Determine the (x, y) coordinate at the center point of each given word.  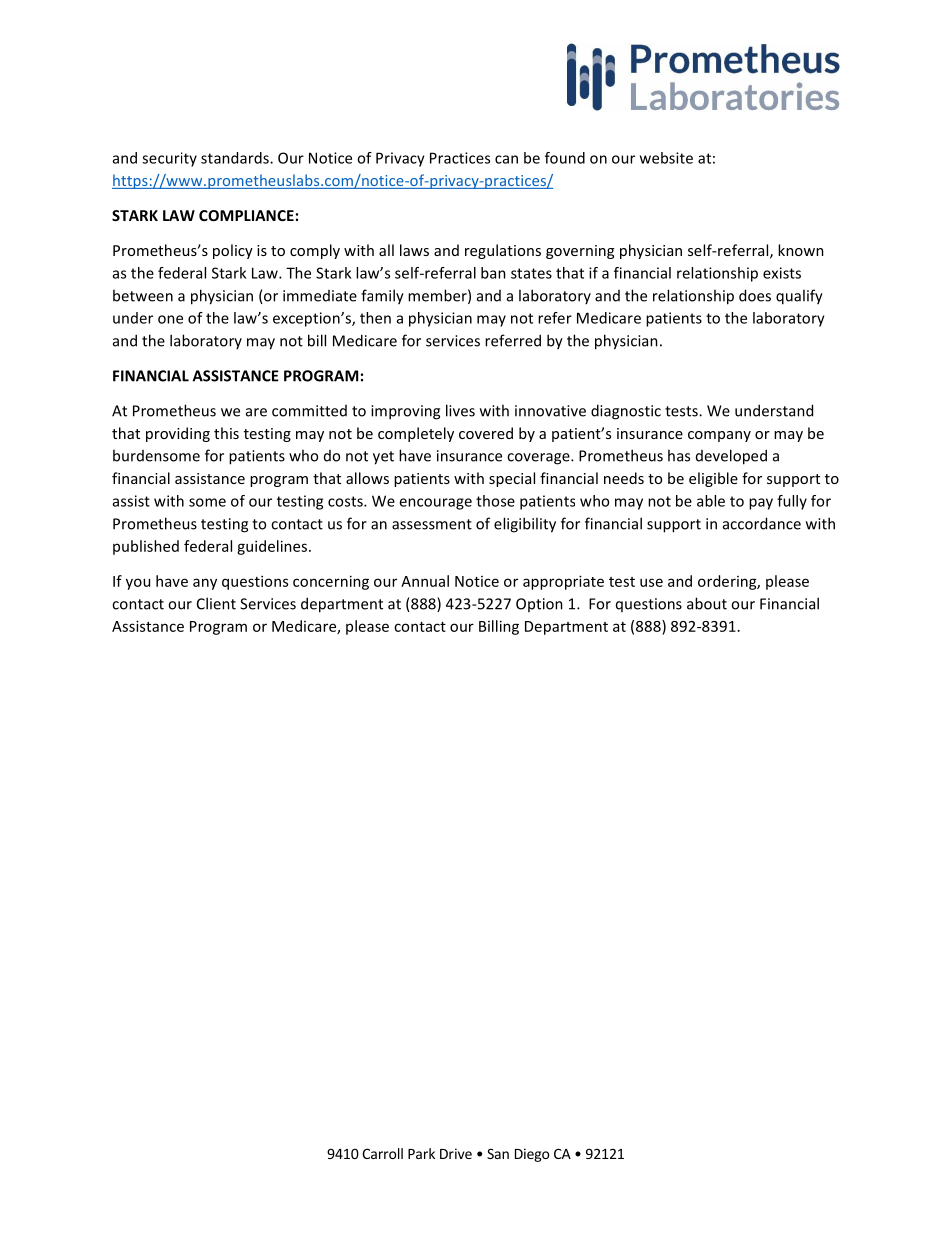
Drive (456, 1153)
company (719, 436)
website (666, 158)
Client (216, 603)
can (506, 159)
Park (421, 1153)
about (707, 603)
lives (460, 410)
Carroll (382, 1153)
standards (236, 158)
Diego (532, 1155)
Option (539, 605)
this (226, 433)
